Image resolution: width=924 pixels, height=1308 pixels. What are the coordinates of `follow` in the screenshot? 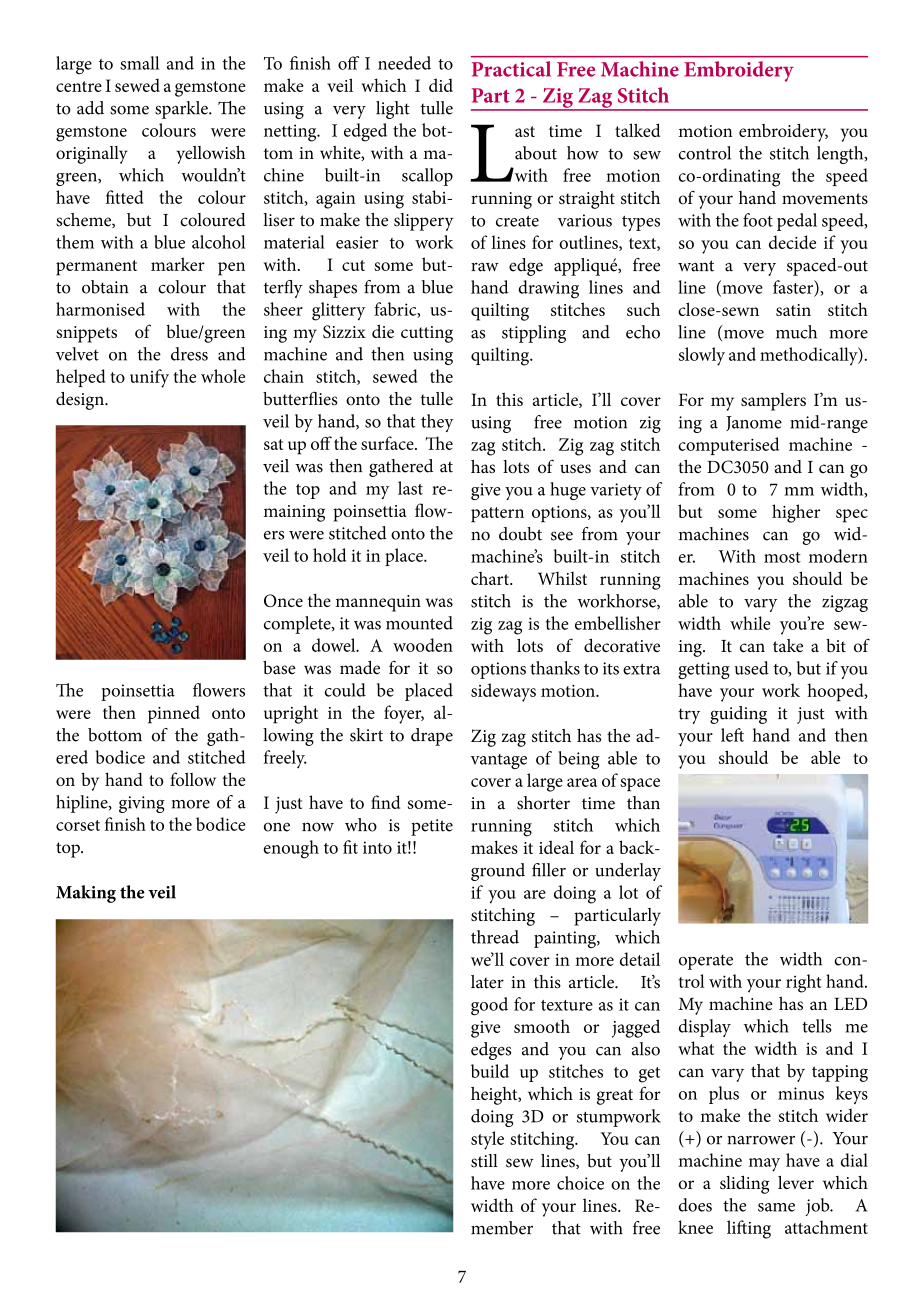 It's located at (193, 779).
